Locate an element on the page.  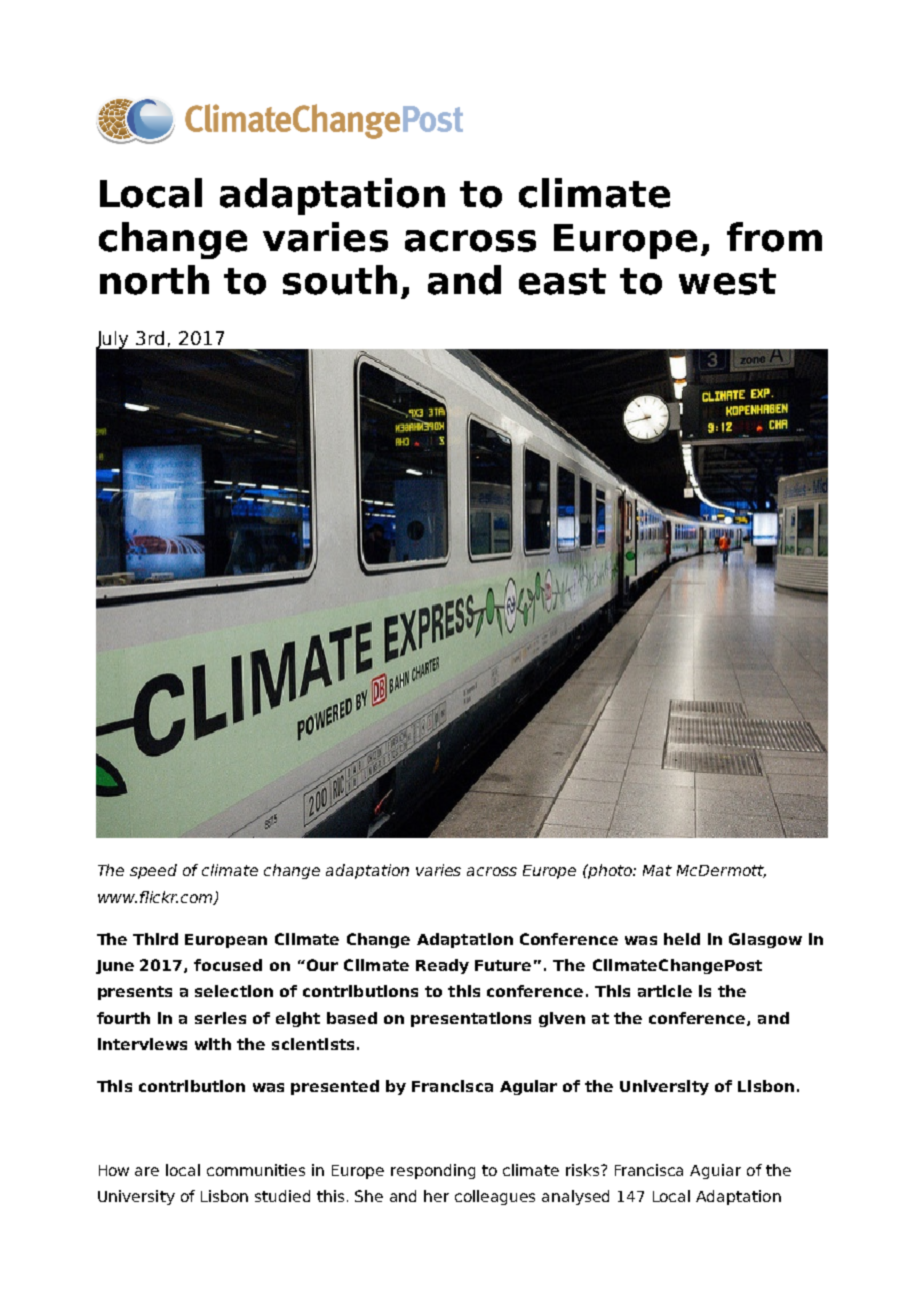
are is located at coordinates (147, 1171).
